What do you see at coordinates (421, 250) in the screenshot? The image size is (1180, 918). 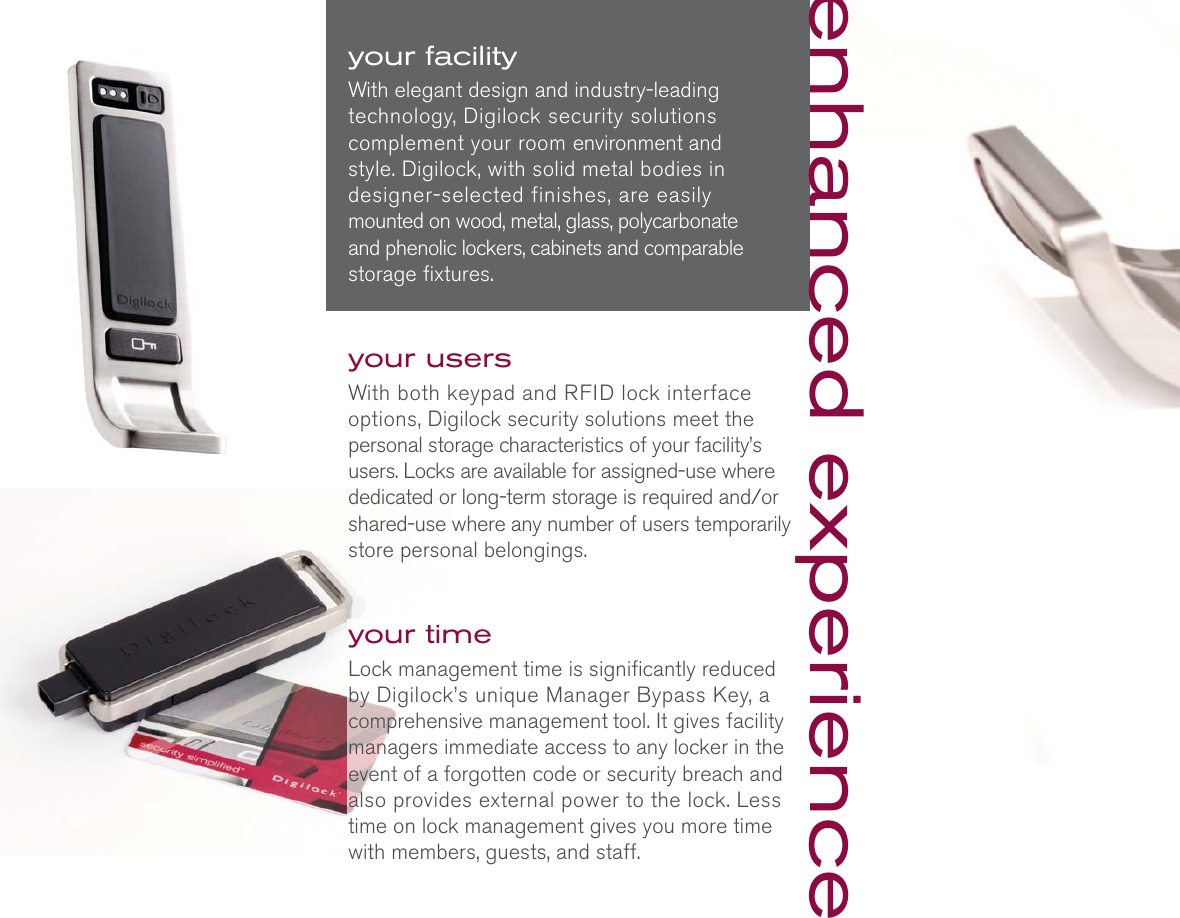 I see `phenolic` at bounding box center [421, 250].
